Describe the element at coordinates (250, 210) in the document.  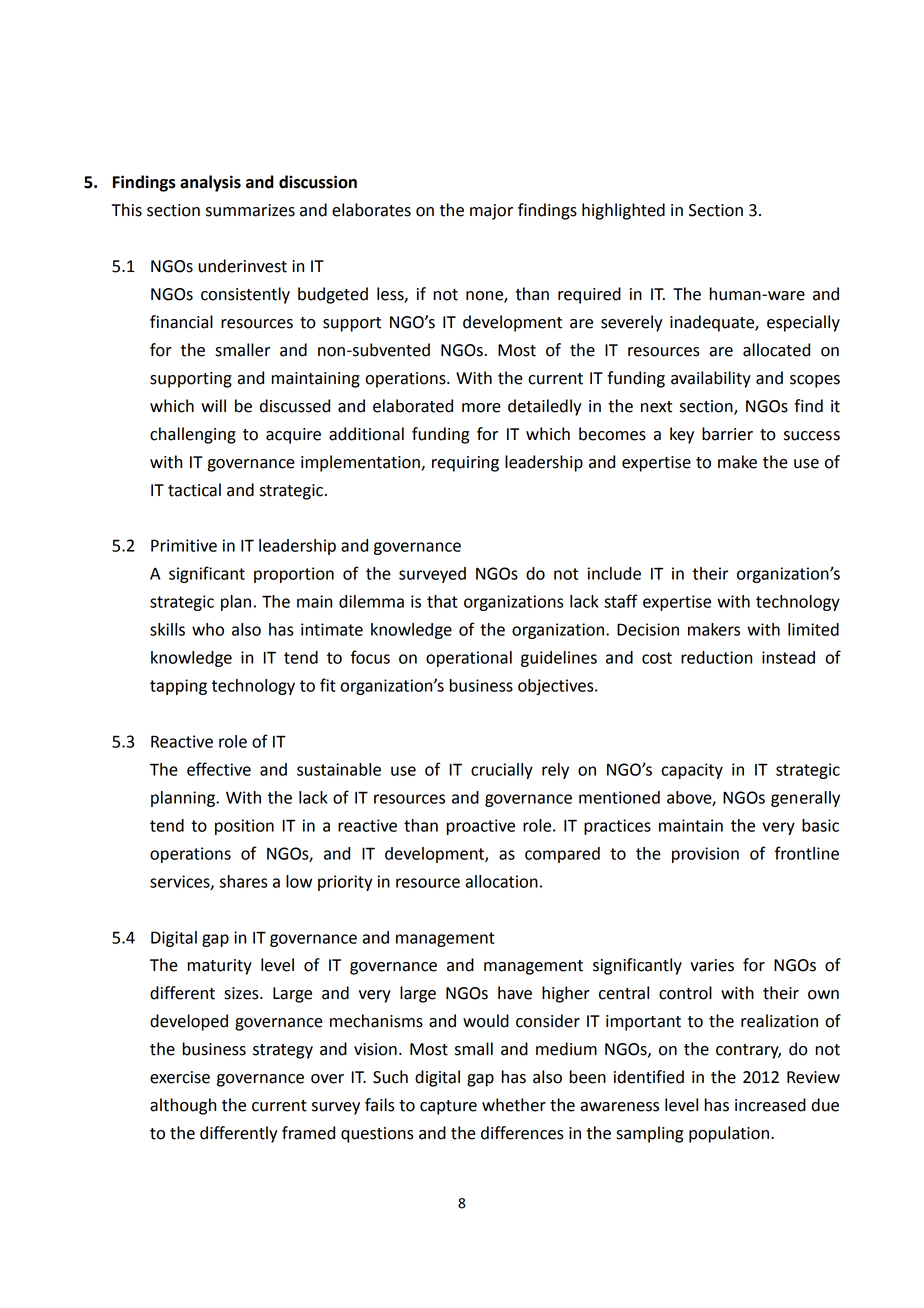
I see `summarizes` at that location.
